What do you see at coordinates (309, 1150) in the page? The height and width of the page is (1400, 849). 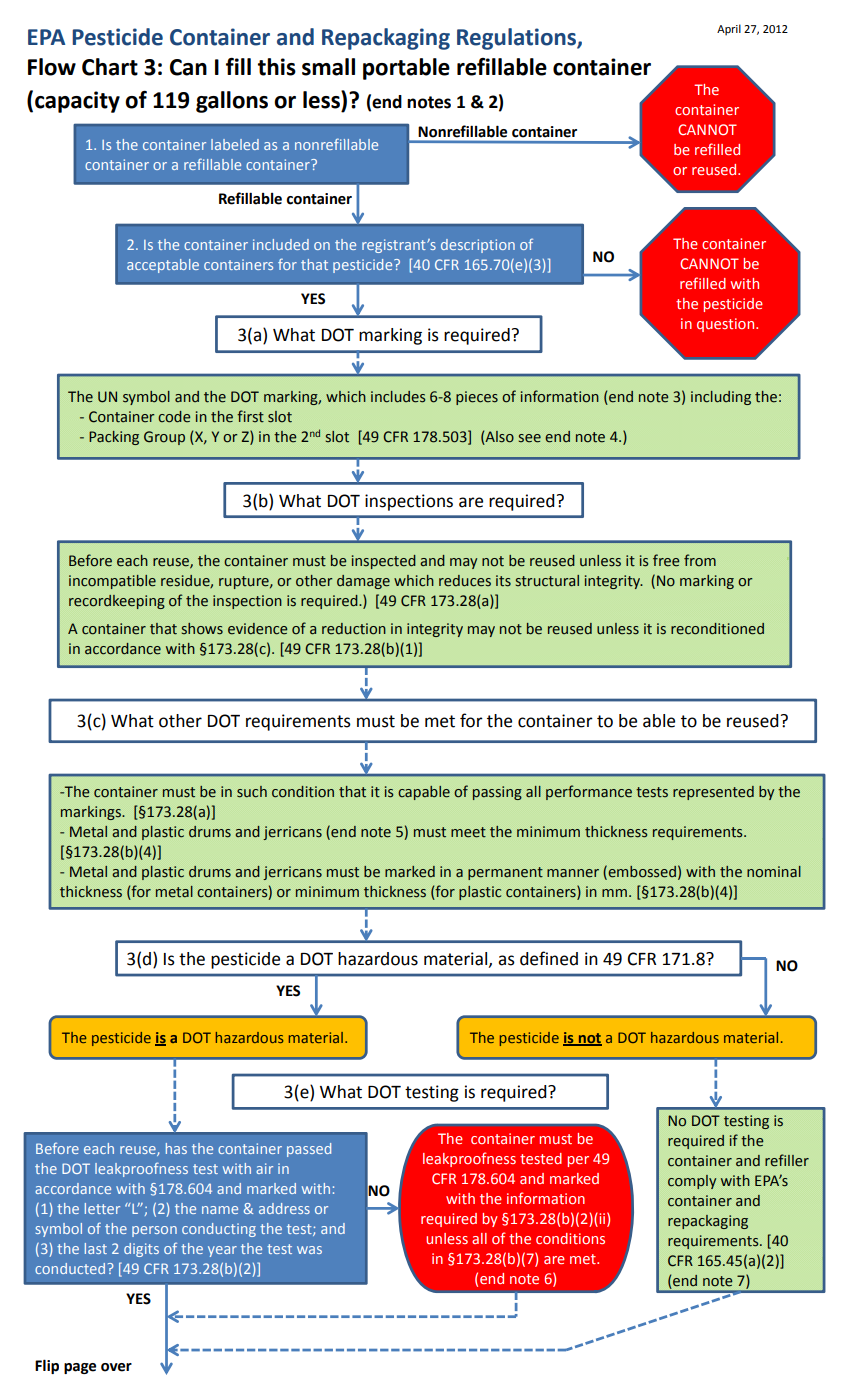 I see `passed` at bounding box center [309, 1150].
